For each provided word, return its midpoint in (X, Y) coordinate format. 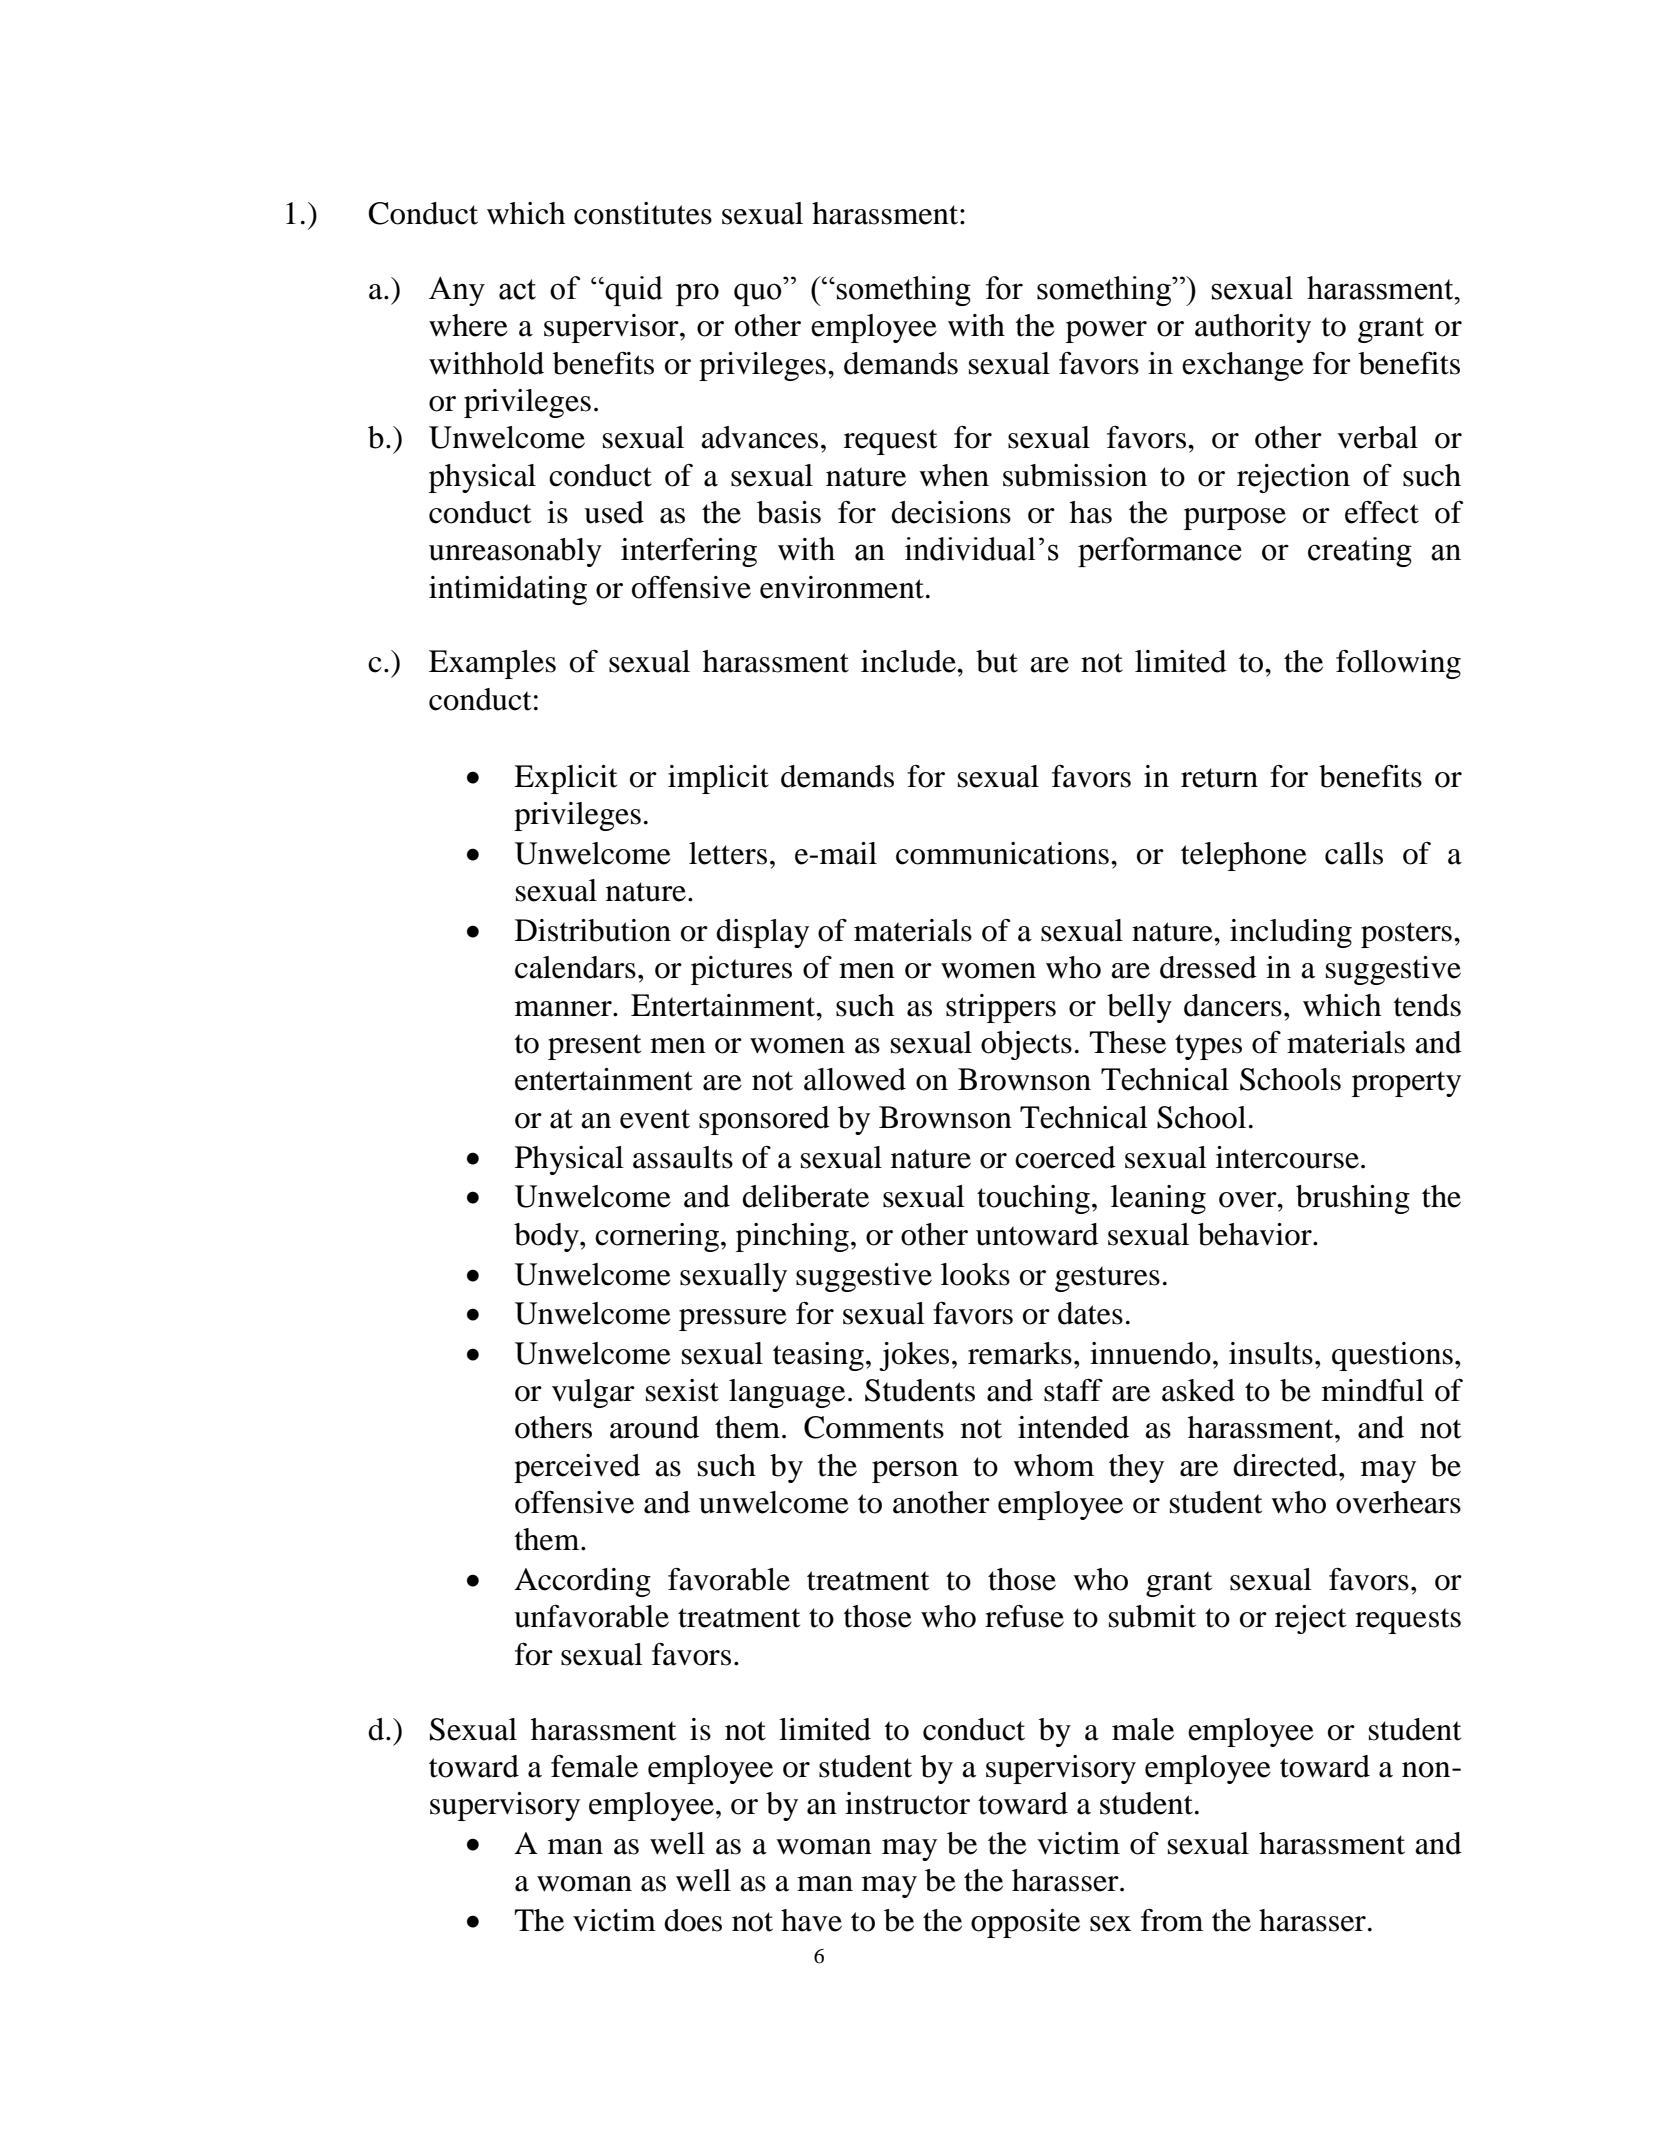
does (693, 1920)
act (517, 289)
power (1106, 332)
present (594, 1047)
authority (1253, 328)
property (1406, 1084)
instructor (907, 1803)
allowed (855, 1079)
